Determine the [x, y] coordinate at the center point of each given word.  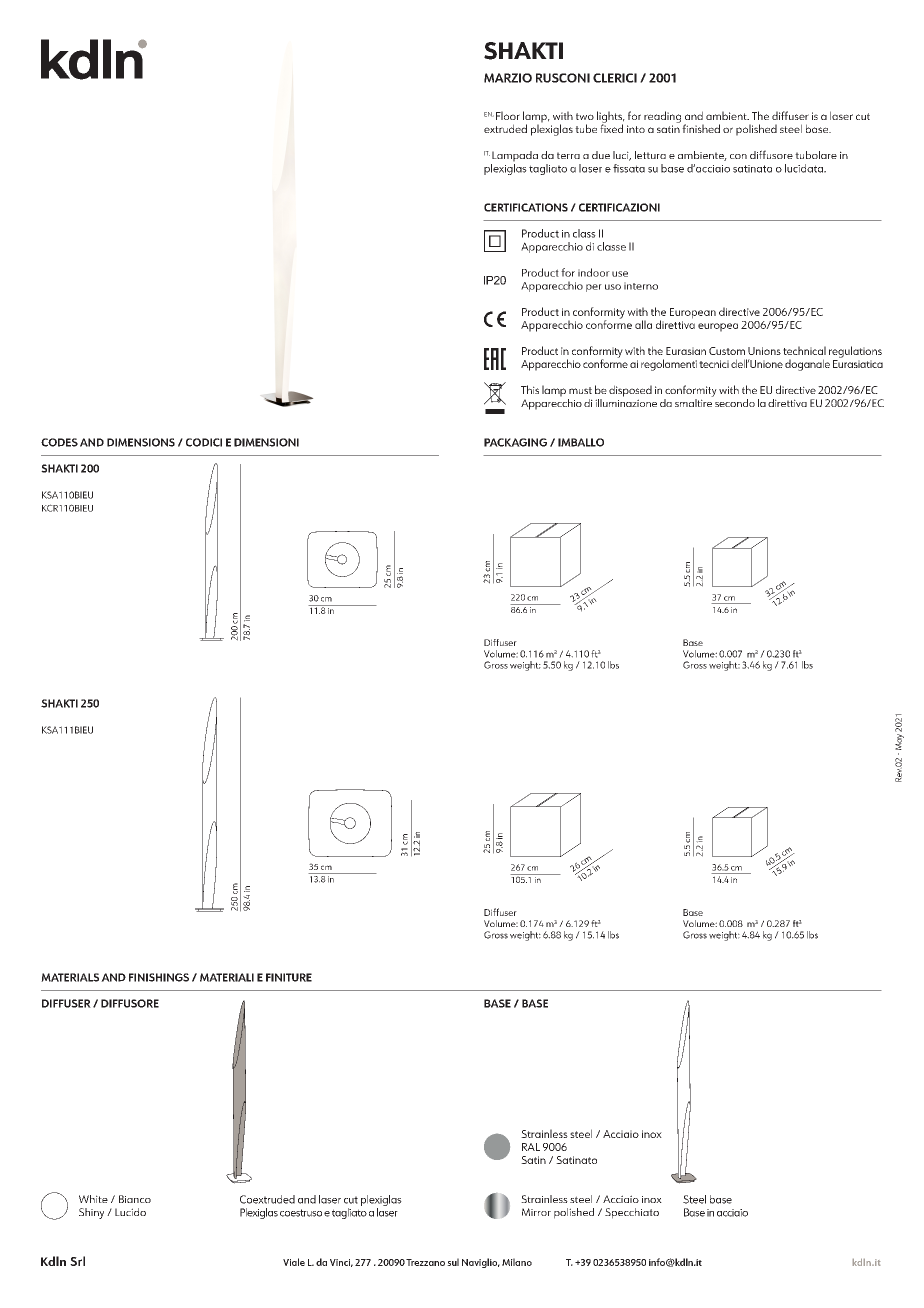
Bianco [135, 1199]
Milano [517, 1262]
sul [453, 1262]
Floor [508, 115]
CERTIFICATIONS [526, 207]
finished [701, 128]
